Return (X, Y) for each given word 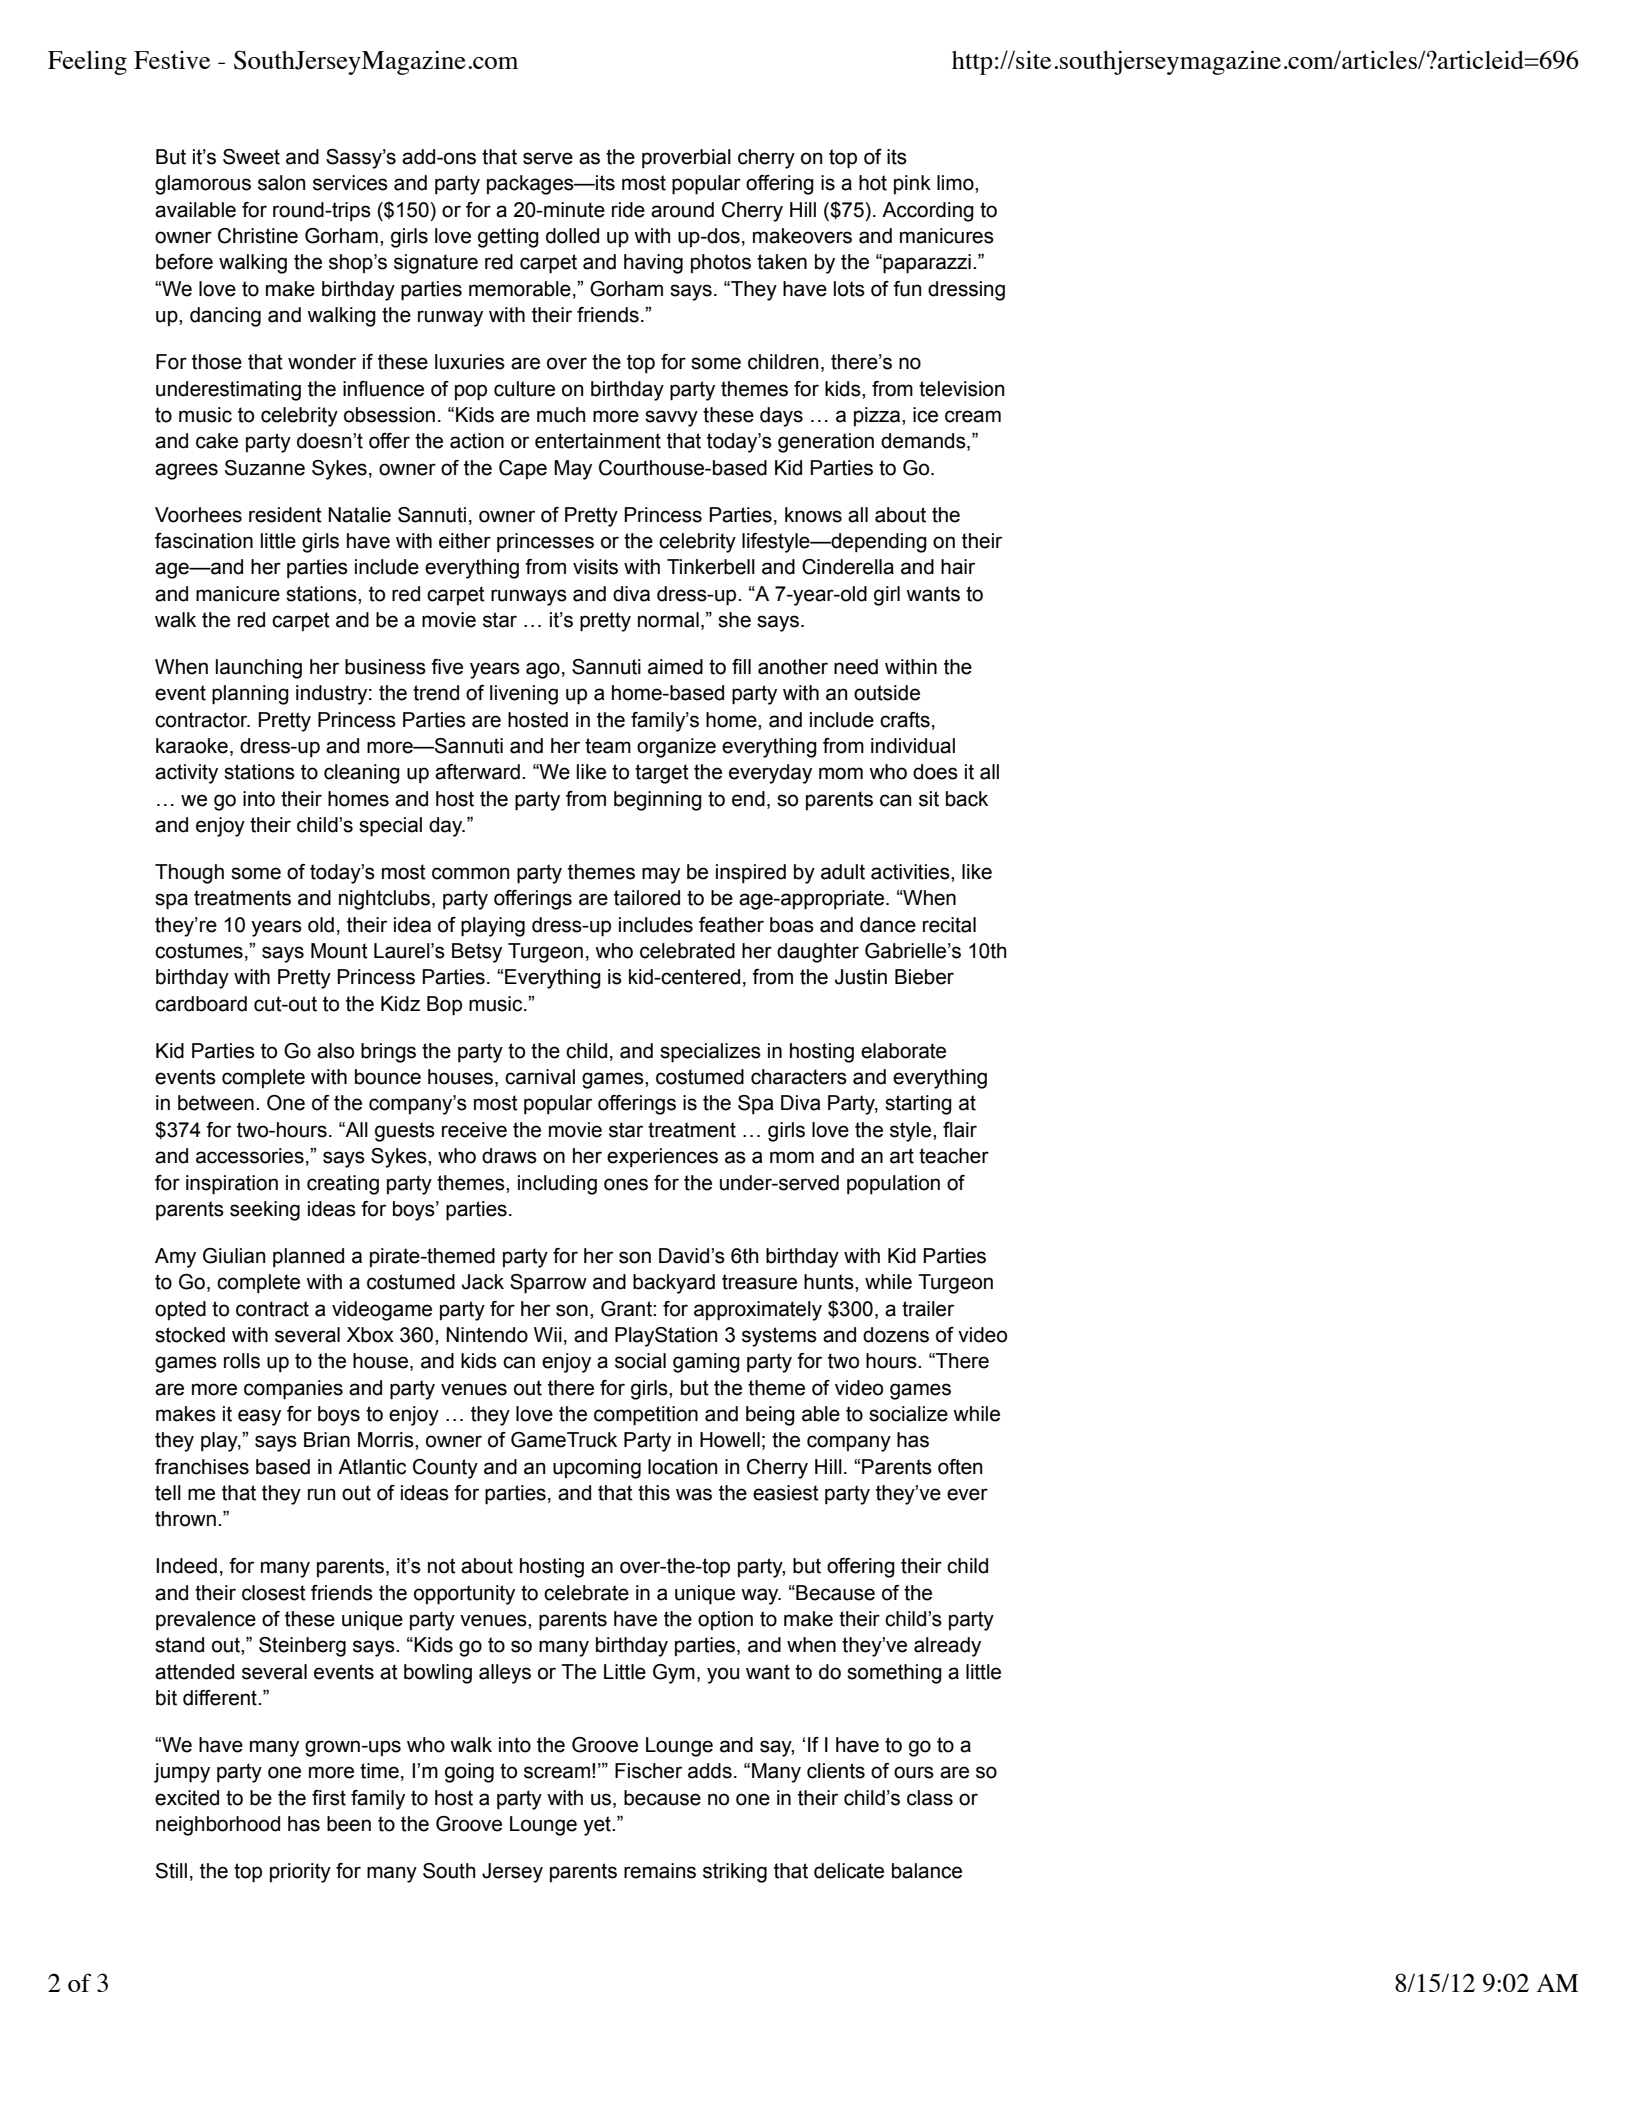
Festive (172, 59)
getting (508, 238)
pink (912, 184)
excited (187, 1798)
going (469, 1773)
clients (836, 1771)
